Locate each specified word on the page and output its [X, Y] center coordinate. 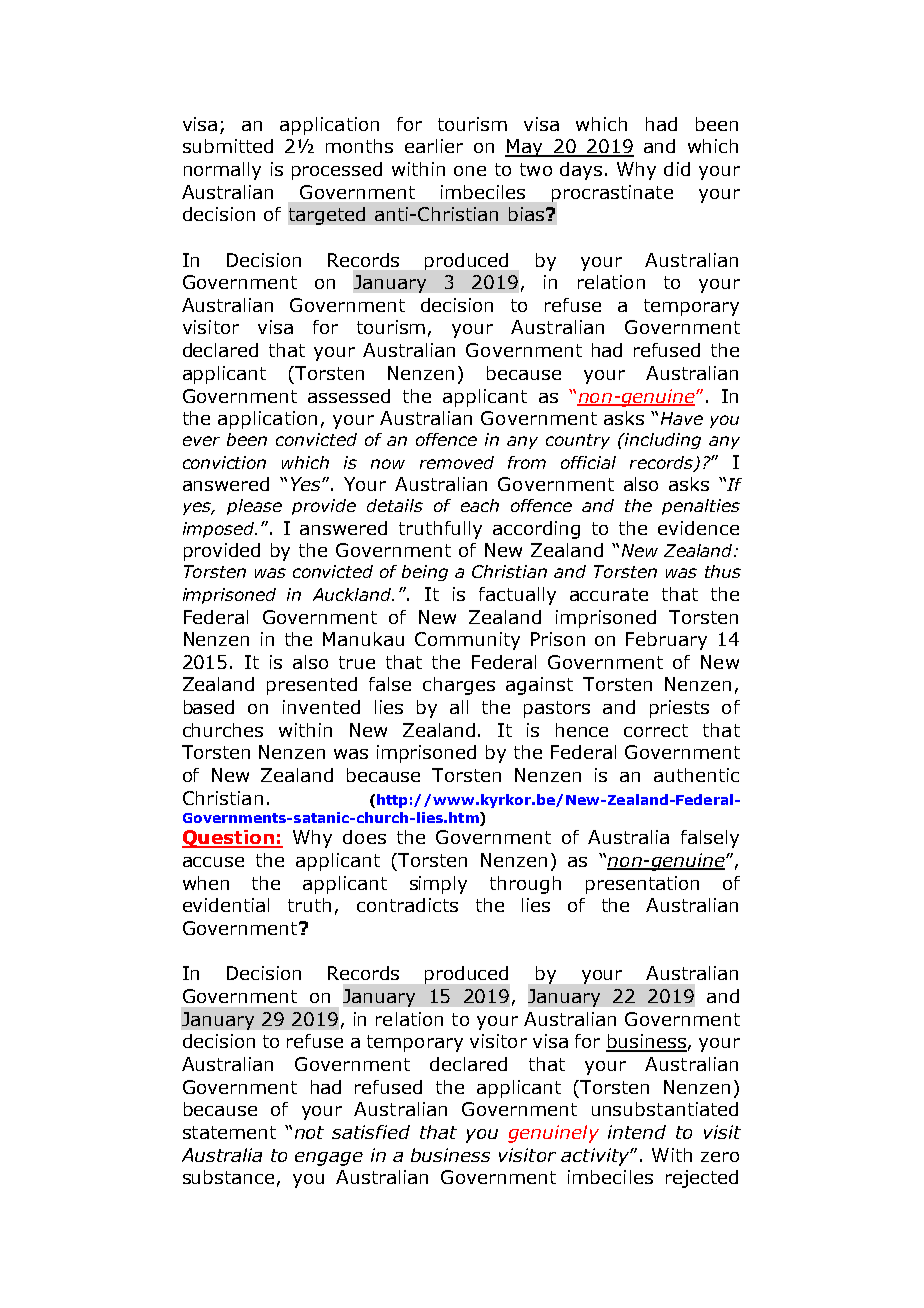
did [677, 169]
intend [637, 1132]
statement [229, 1132]
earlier [434, 146]
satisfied [371, 1132]
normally [222, 171]
